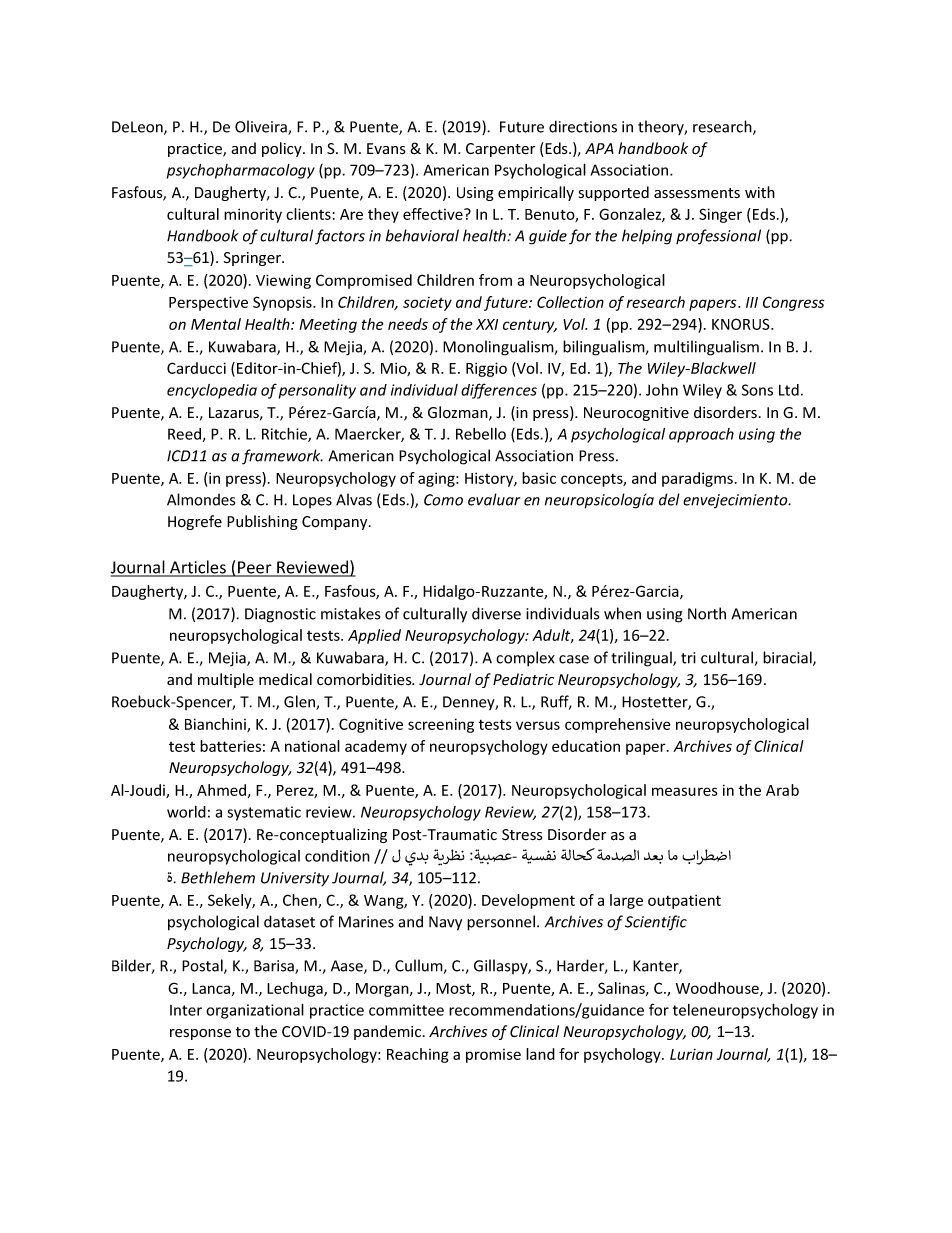 The image size is (952, 1233). I want to click on assessments, so click(697, 193).
